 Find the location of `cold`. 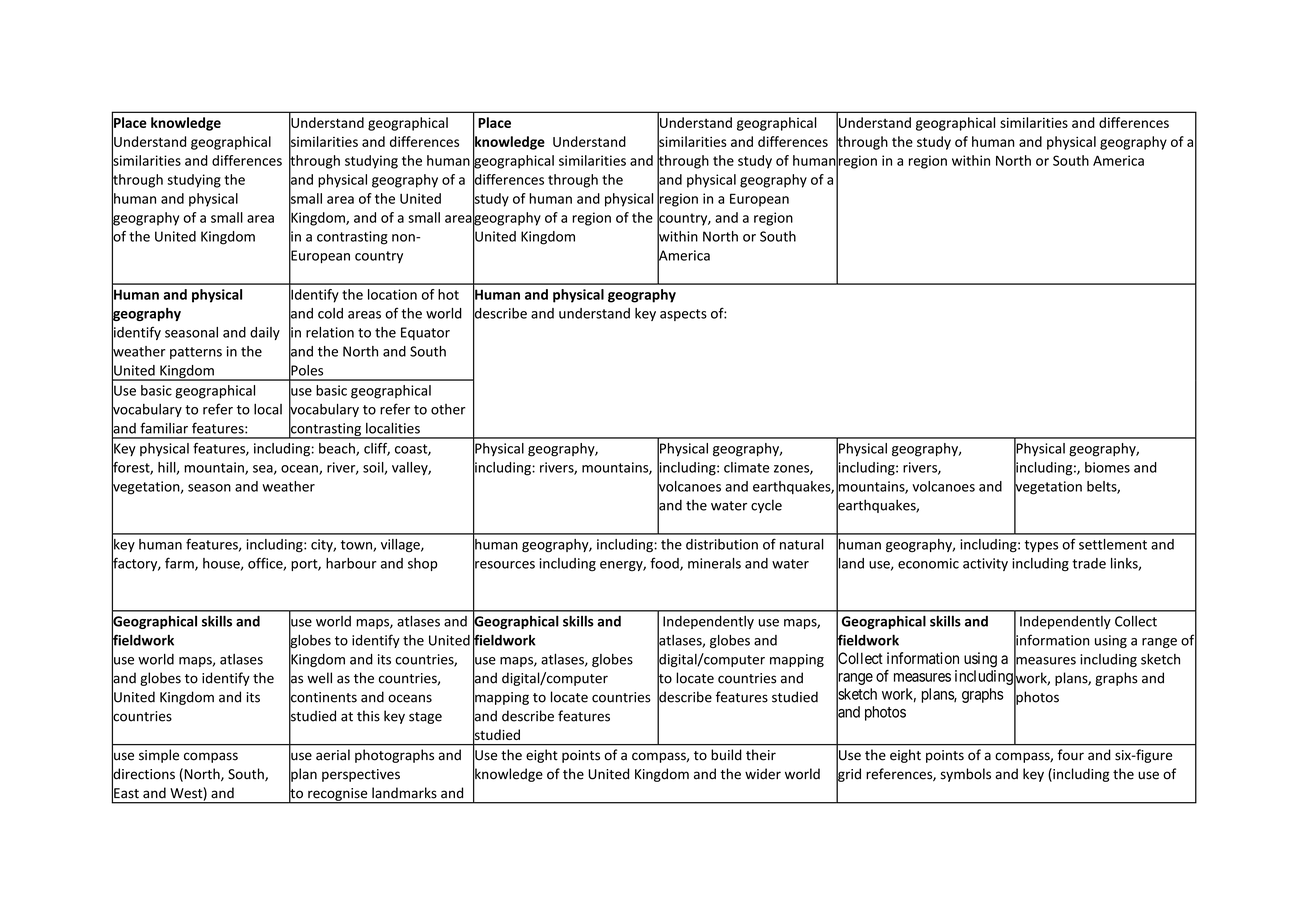

cold is located at coordinates (330, 313).
